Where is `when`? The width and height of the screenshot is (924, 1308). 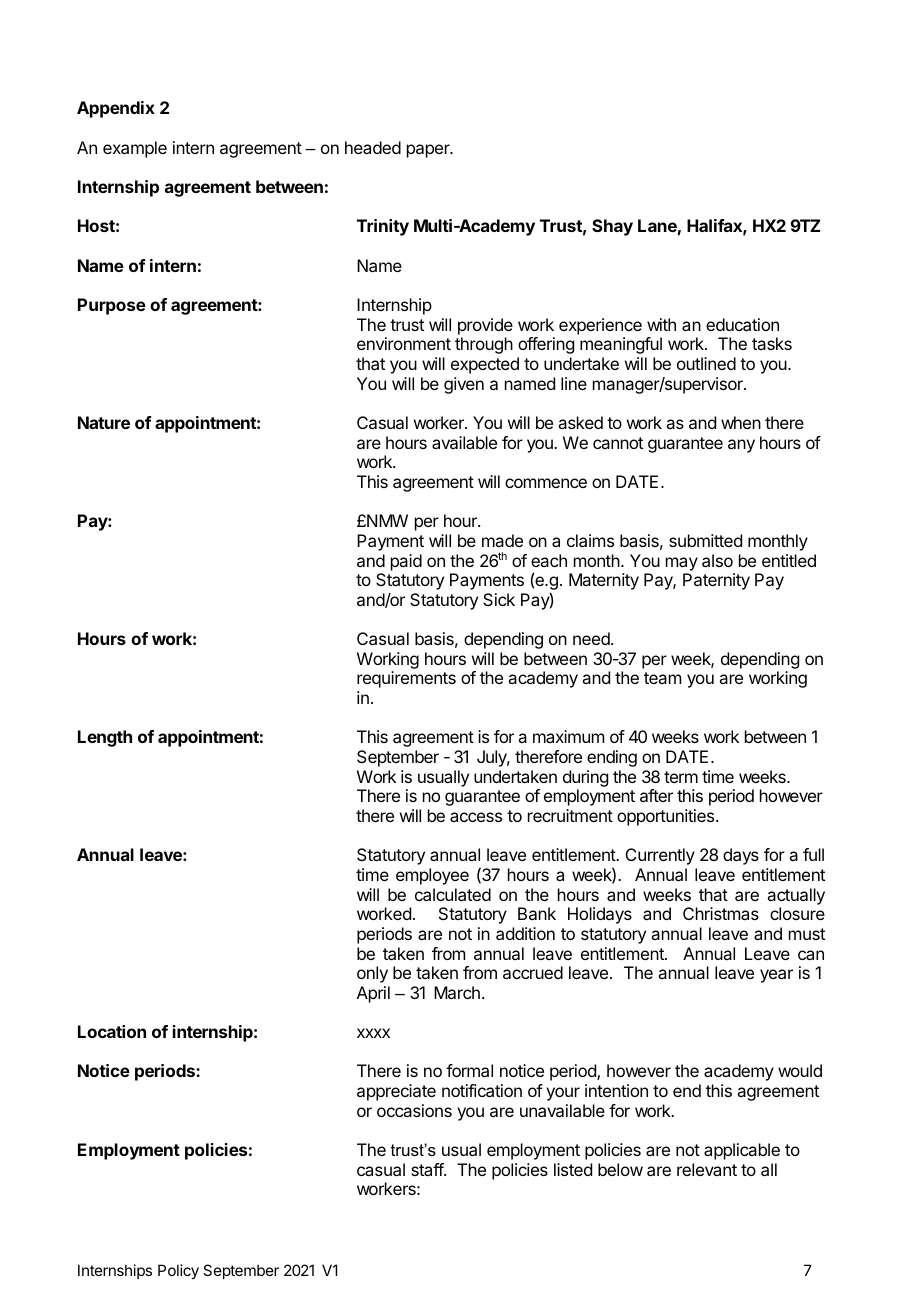 when is located at coordinates (741, 422).
